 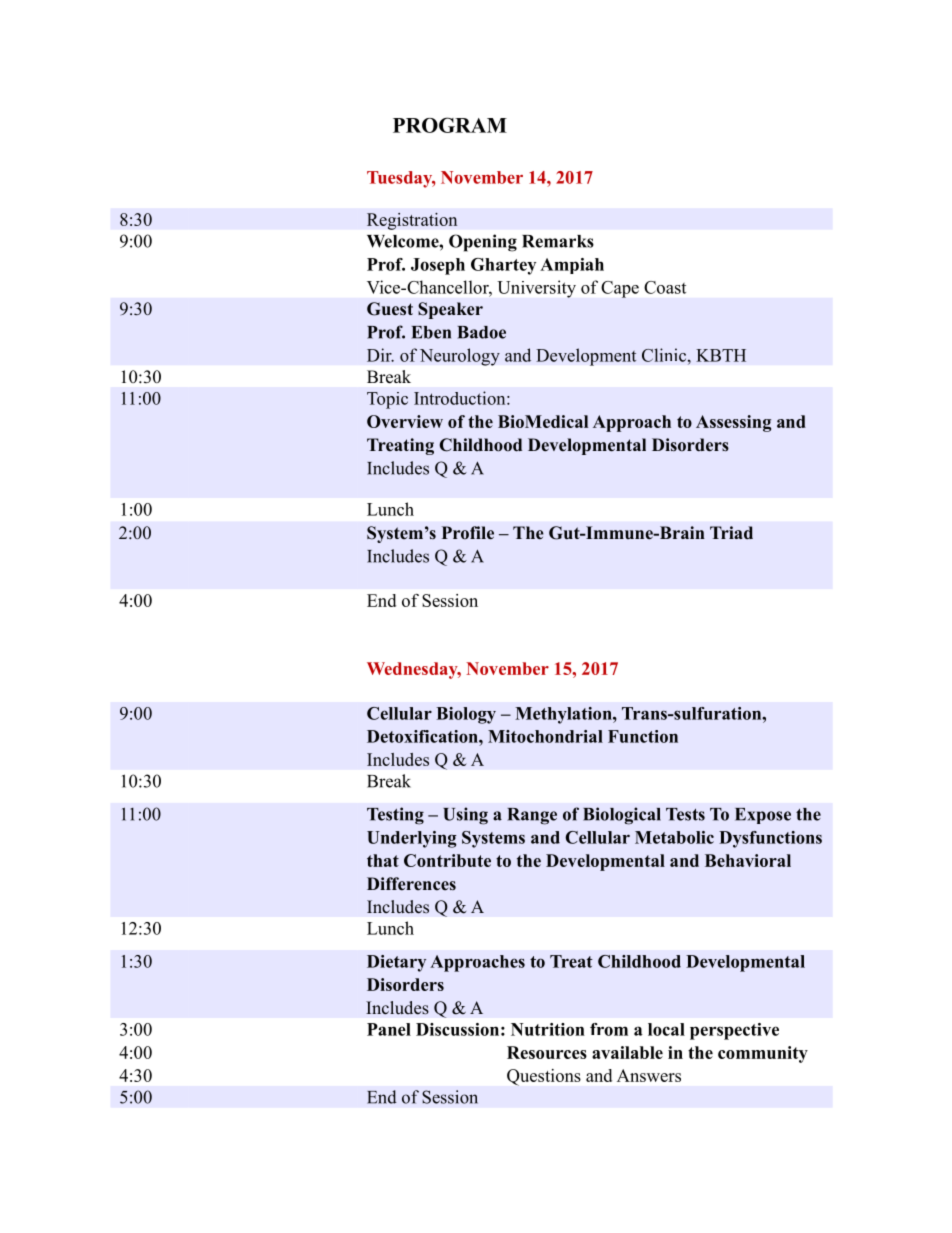 What do you see at coordinates (731, 533) in the document?
I see `Triad` at bounding box center [731, 533].
